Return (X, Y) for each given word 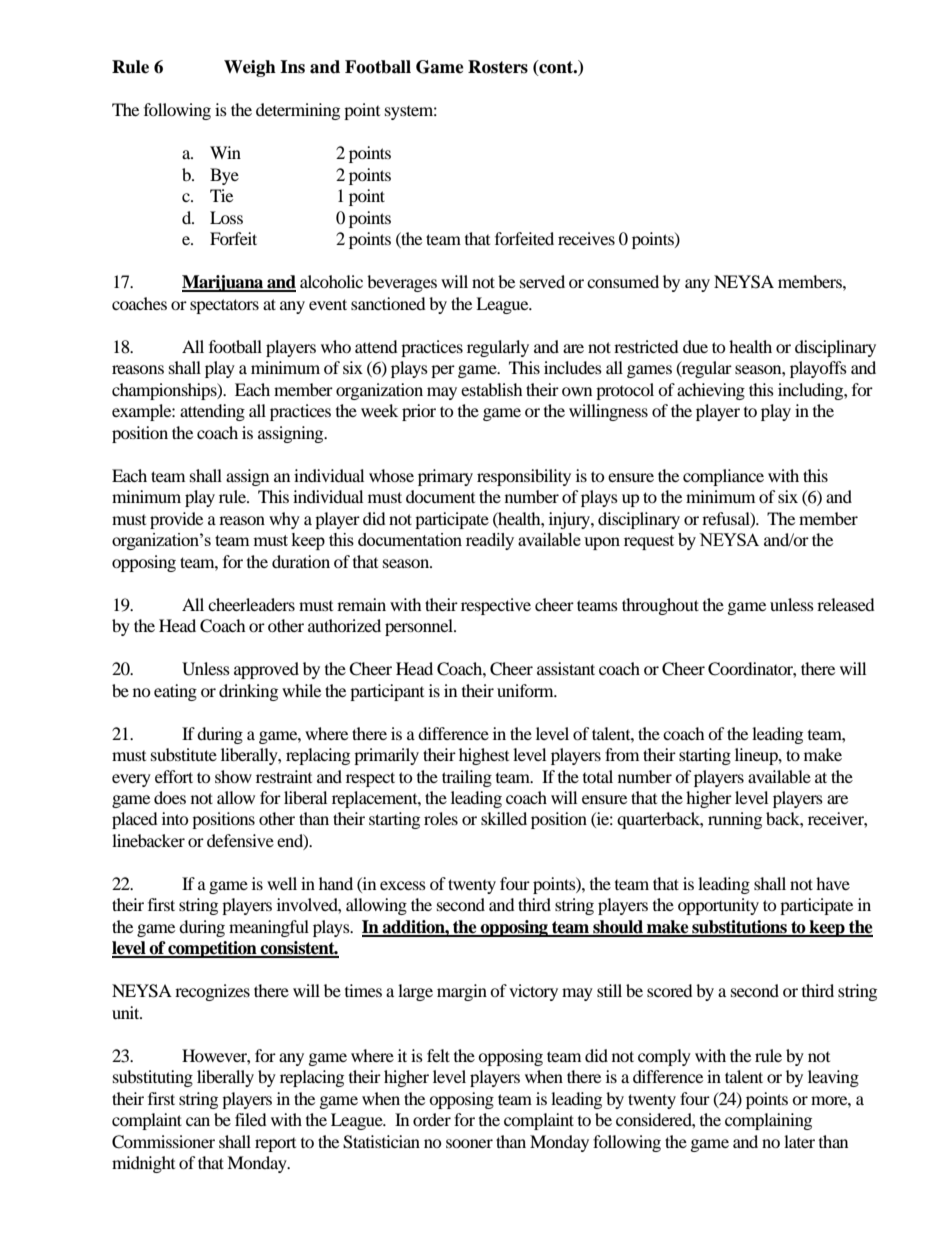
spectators (224, 306)
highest (484, 756)
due (695, 346)
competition (213, 949)
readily (490, 541)
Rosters (498, 67)
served (542, 281)
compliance (723, 477)
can (198, 1121)
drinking (248, 692)
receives (586, 238)
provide (176, 520)
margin (462, 992)
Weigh (250, 68)
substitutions (739, 928)
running (735, 820)
